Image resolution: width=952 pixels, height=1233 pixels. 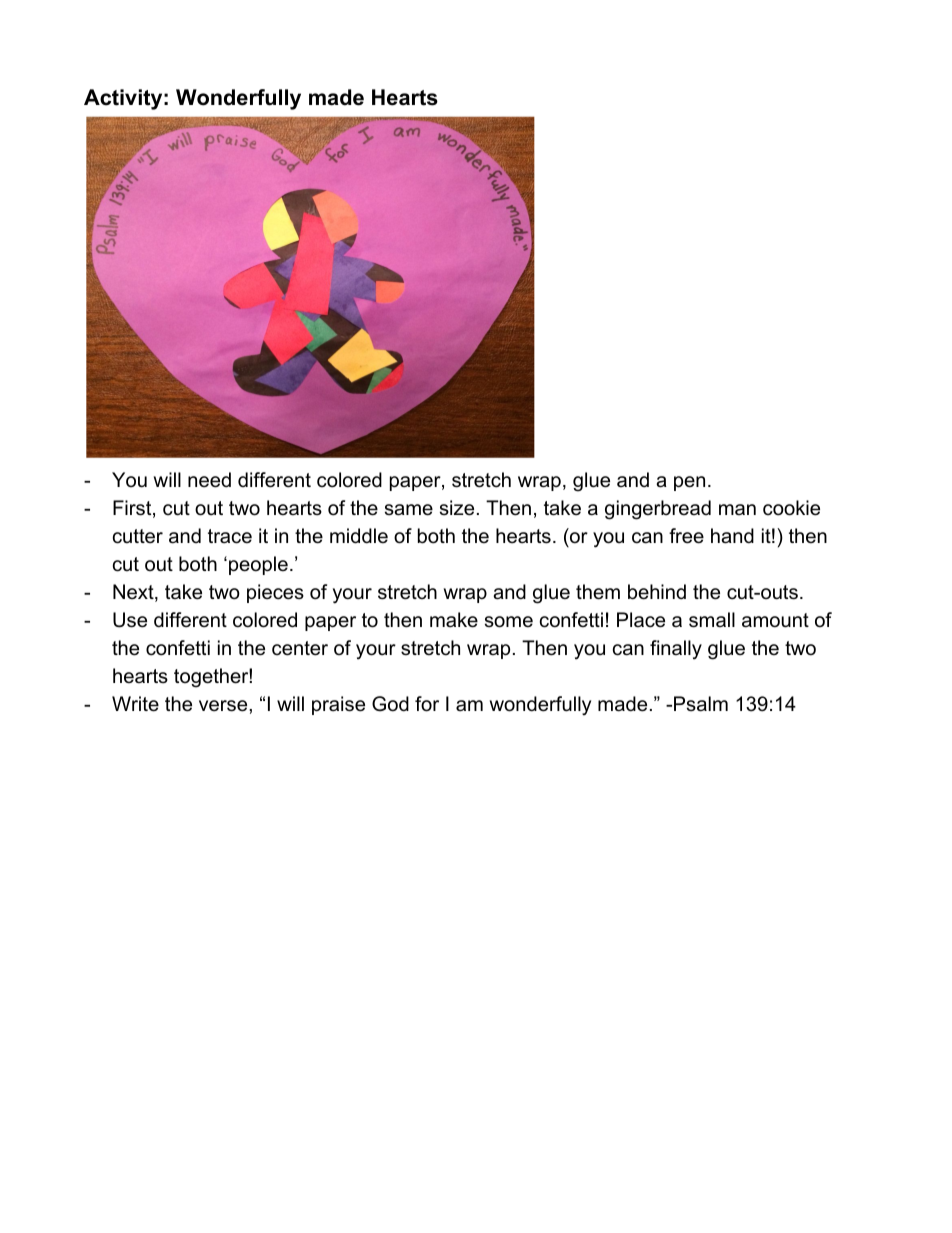 What do you see at coordinates (689, 483) in the page?
I see `pen` at bounding box center [689, 483].
